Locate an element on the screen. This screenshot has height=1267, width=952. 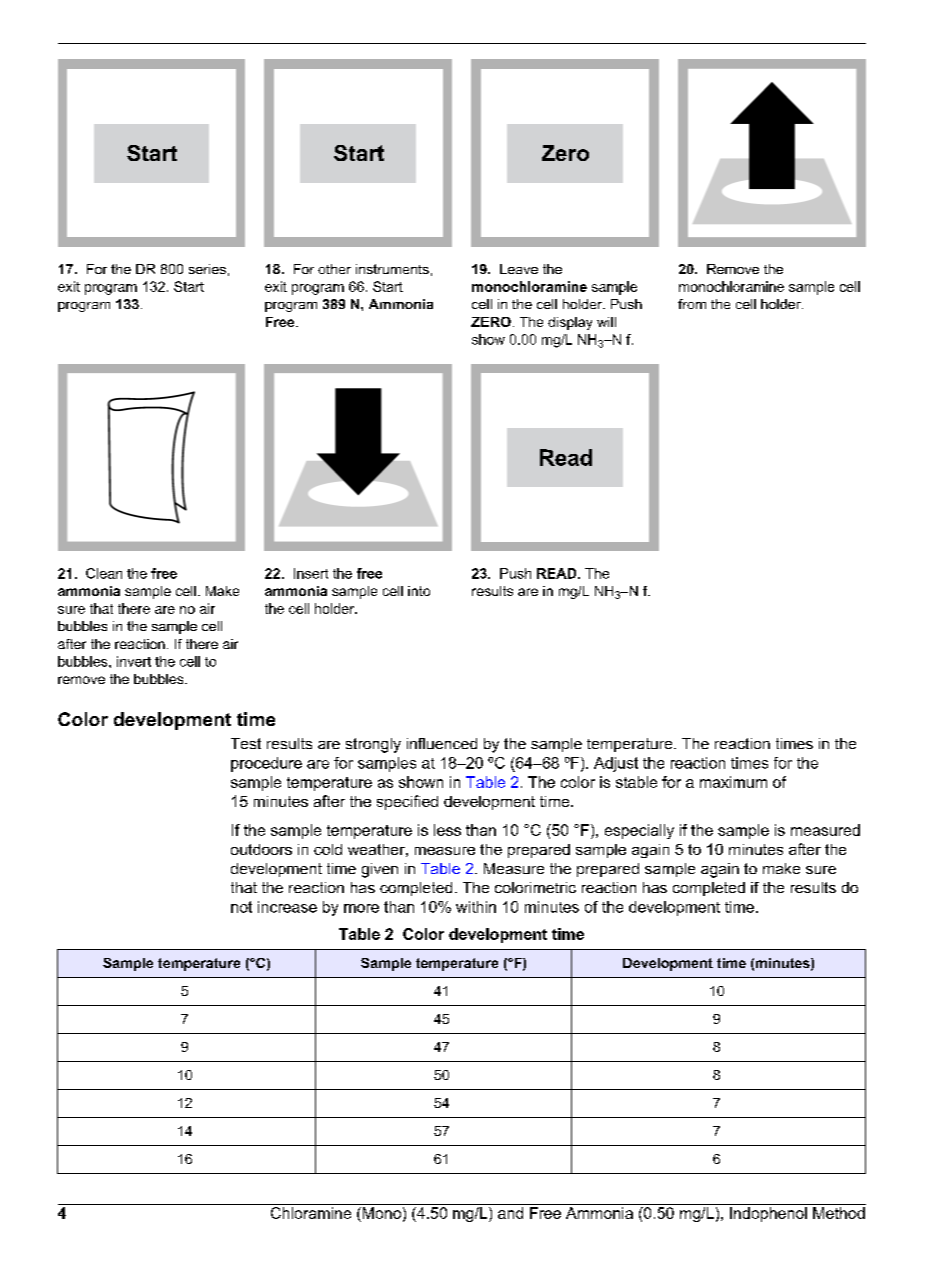
Test is located at coordinates (246, 743).
